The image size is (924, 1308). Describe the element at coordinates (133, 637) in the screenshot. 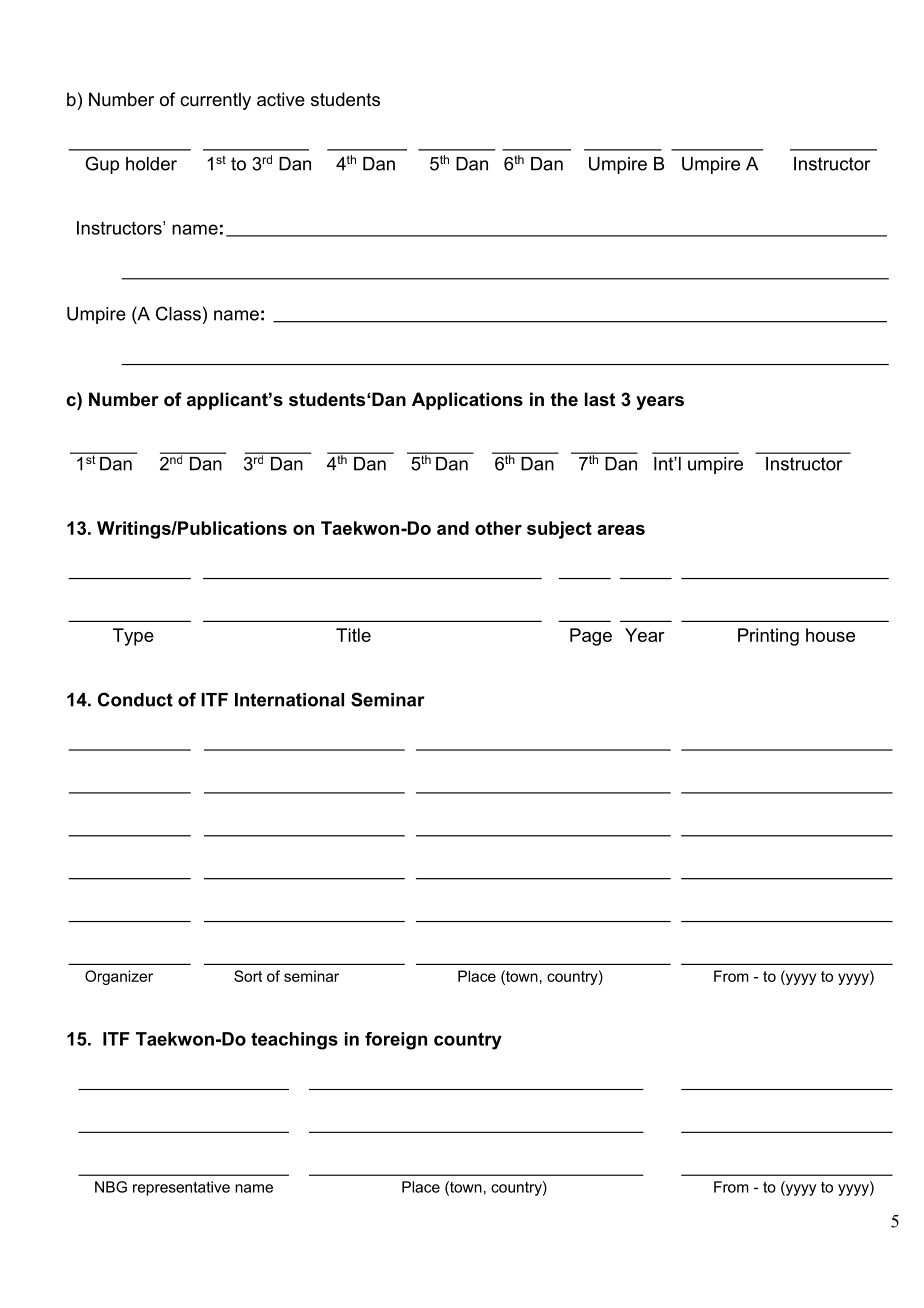

I see `Type` at that location.
